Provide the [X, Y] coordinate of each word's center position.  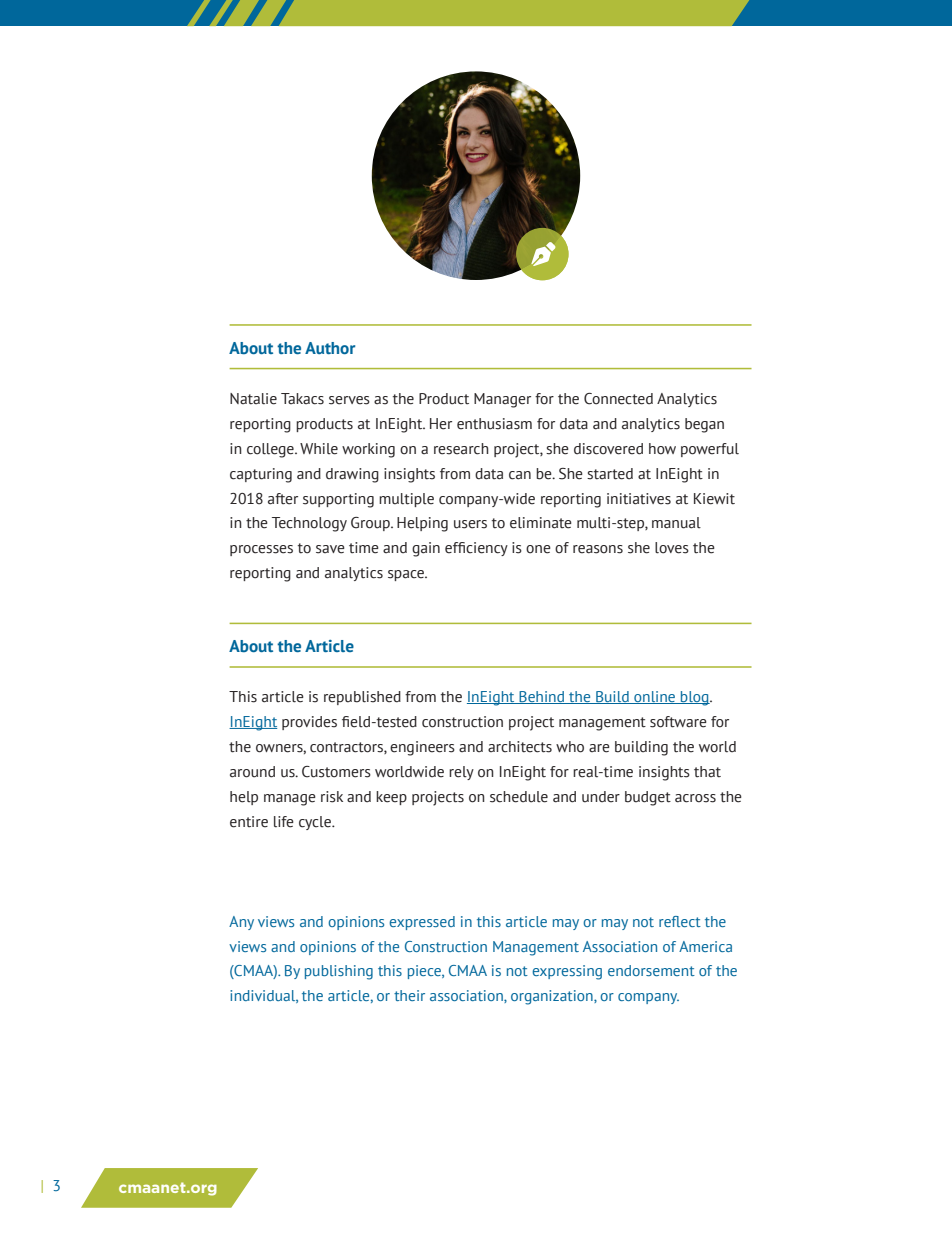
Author [330, 348]
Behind [542, 697]
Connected [618, 399]
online [655, 697]
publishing [339, 972]
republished [362, 698]
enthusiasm [494, 424]
